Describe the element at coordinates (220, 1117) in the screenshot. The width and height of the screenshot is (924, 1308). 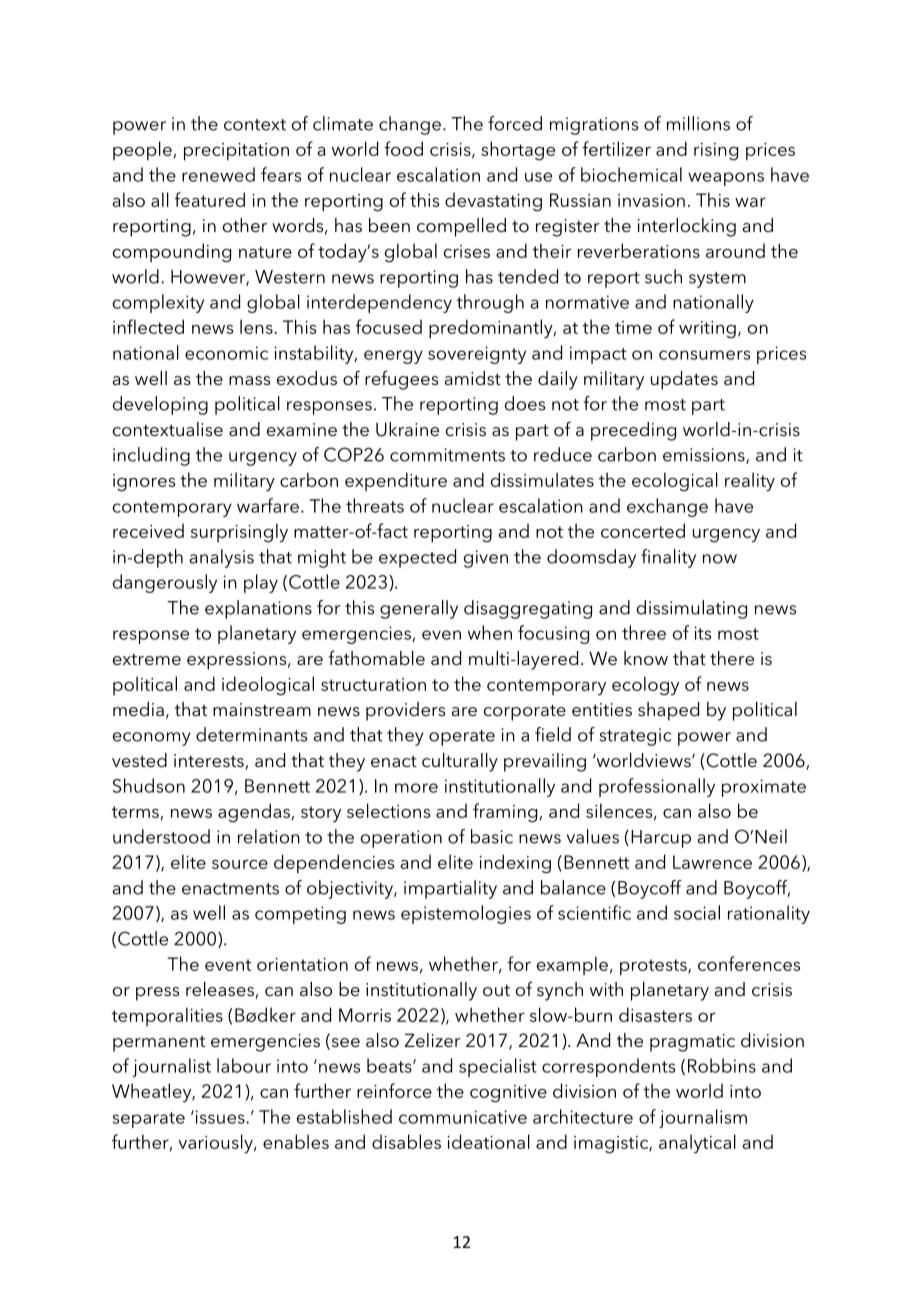
I see `issues` at that location.
